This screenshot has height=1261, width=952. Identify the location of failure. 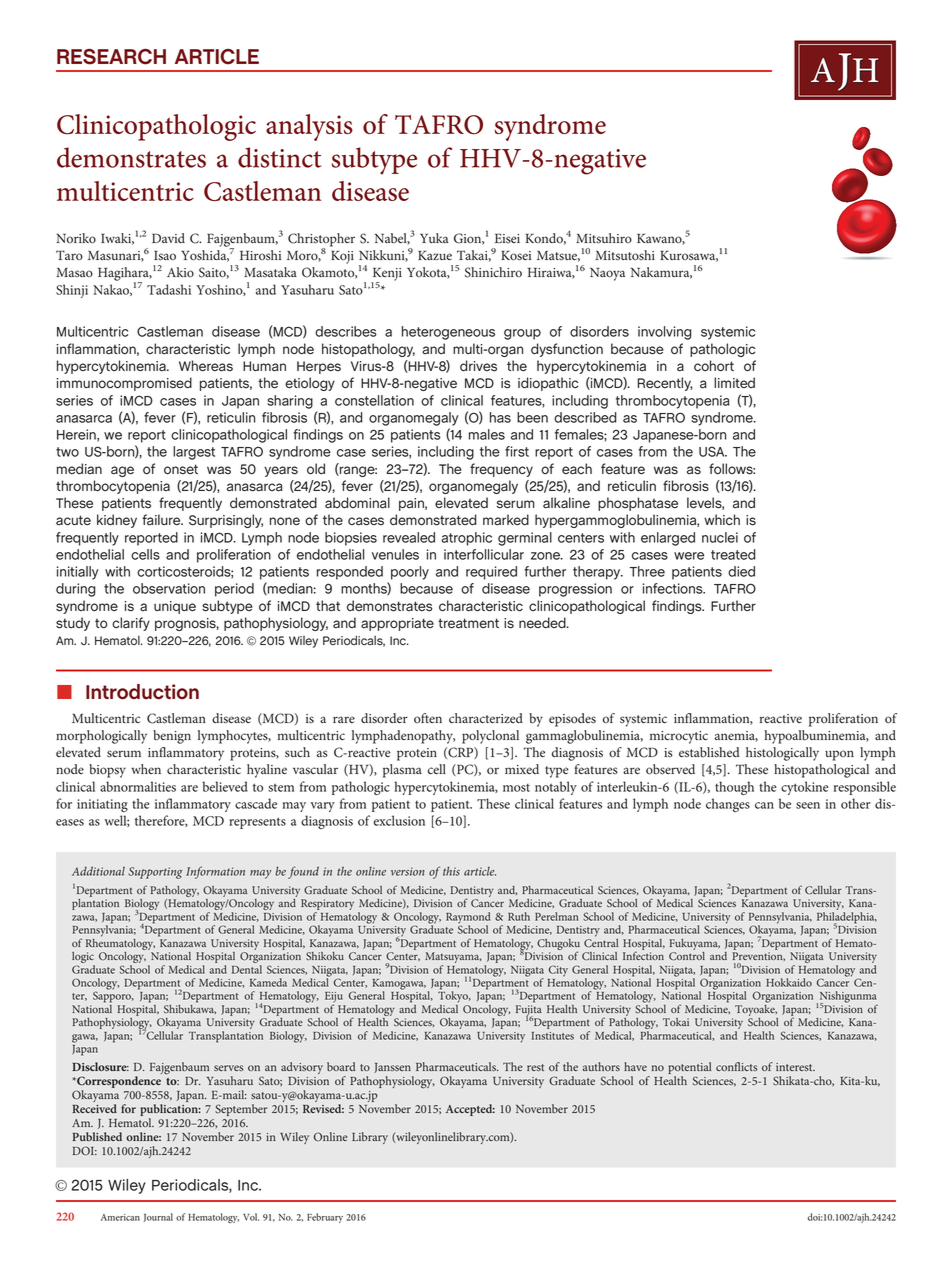
(162, 520).
